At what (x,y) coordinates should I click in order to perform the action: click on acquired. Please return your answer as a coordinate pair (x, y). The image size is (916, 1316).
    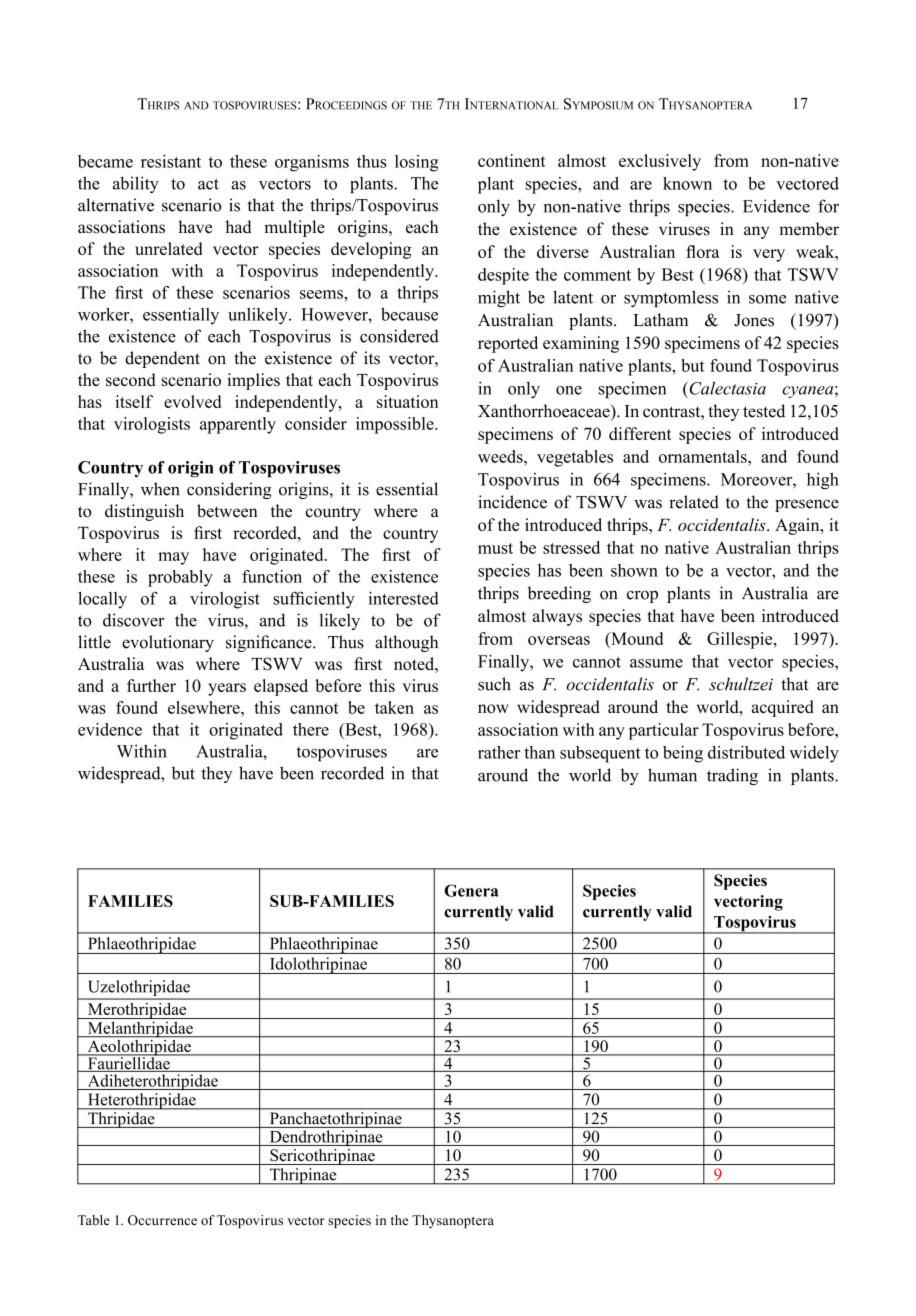
    Looking at the image, I should click on (783, 708).
